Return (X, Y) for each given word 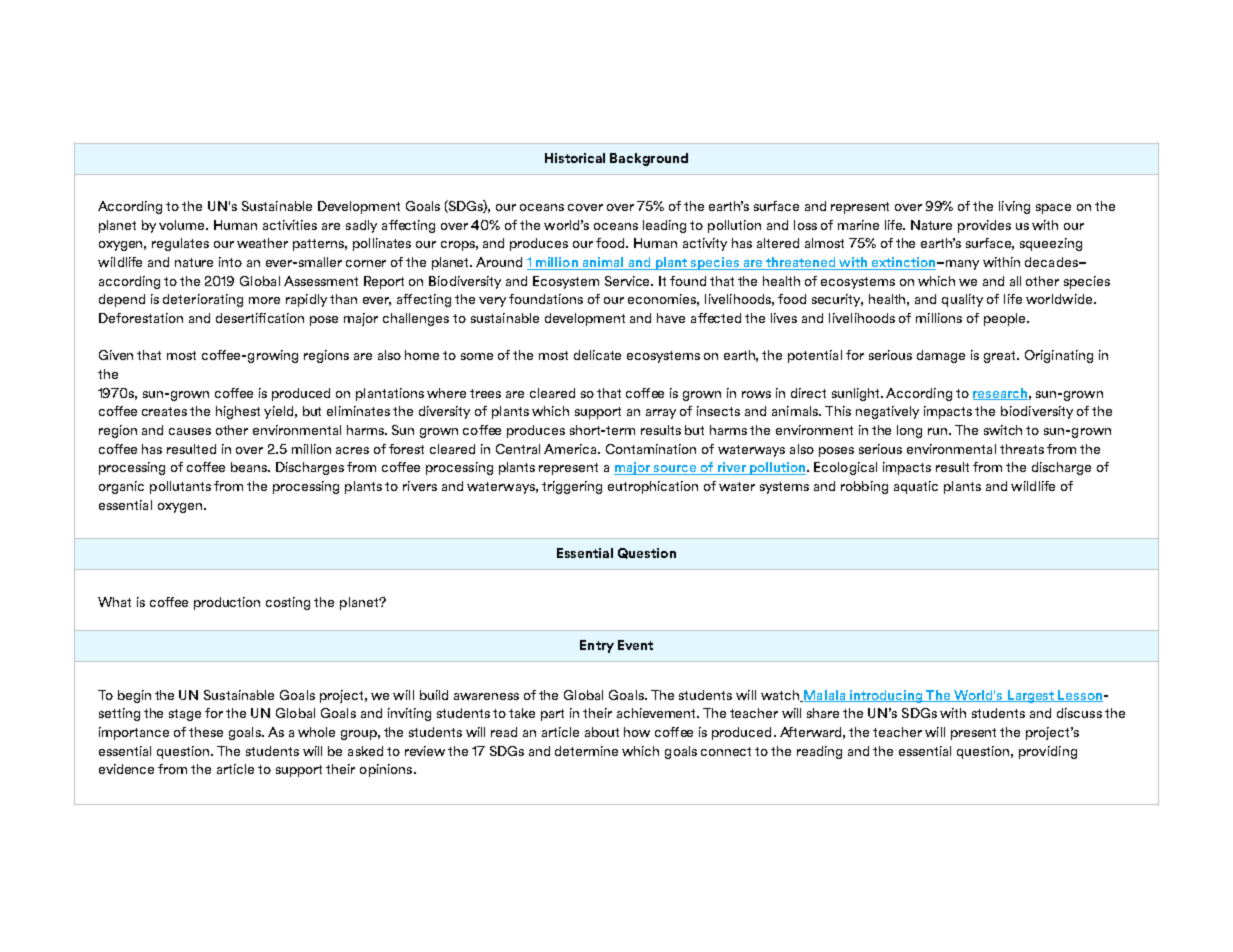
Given (116, 355)
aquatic (916, 487)
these (206, 732)
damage (941, 356)
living (1014, 207)
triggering (572, 487)
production (227, 603)
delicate (597, 355)
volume (183, 225)
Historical (575, 158)
